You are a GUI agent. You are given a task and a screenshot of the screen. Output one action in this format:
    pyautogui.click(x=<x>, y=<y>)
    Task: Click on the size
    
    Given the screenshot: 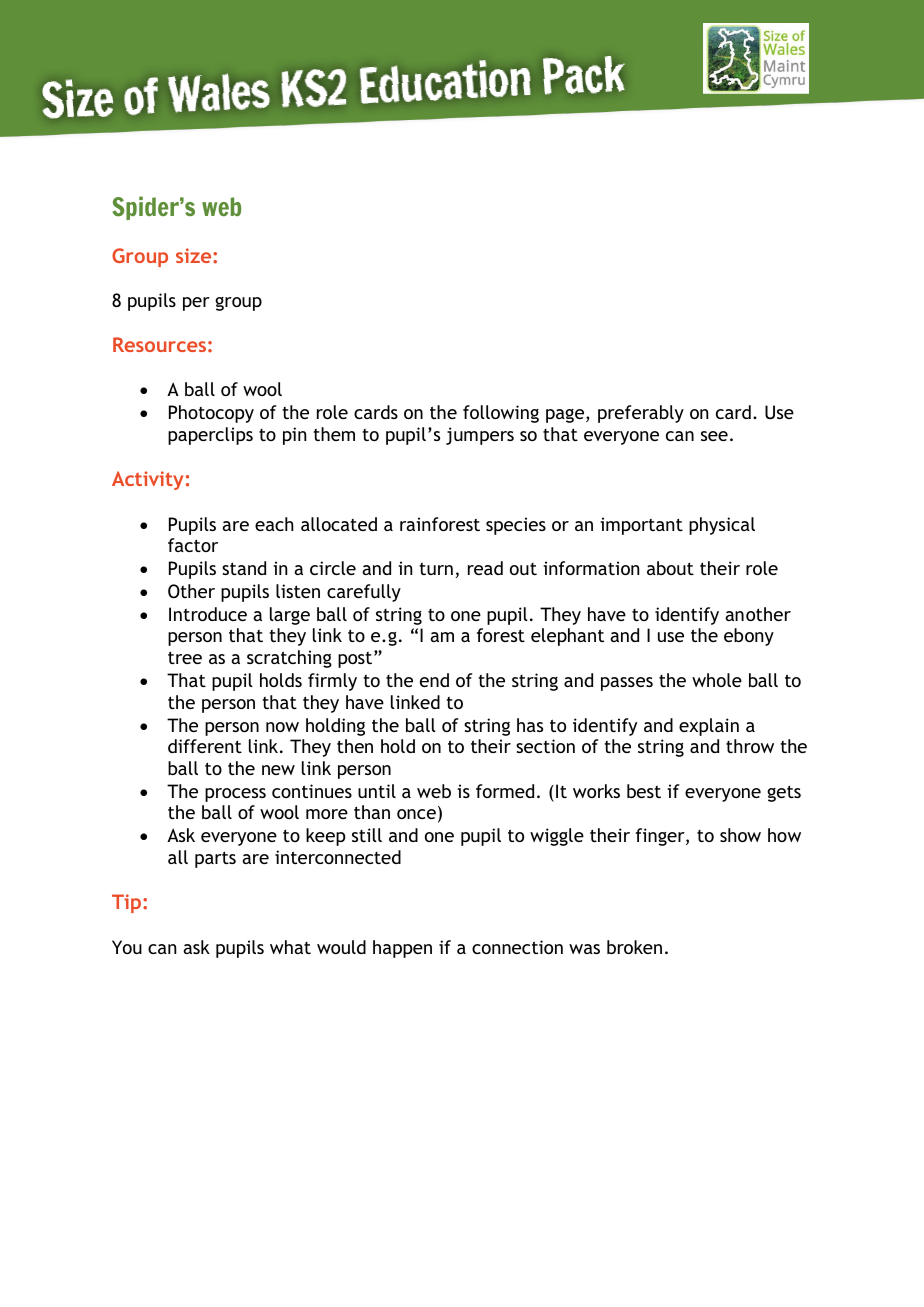 What is the action you would take?
    pyautogui.click(x=195, y=255)
